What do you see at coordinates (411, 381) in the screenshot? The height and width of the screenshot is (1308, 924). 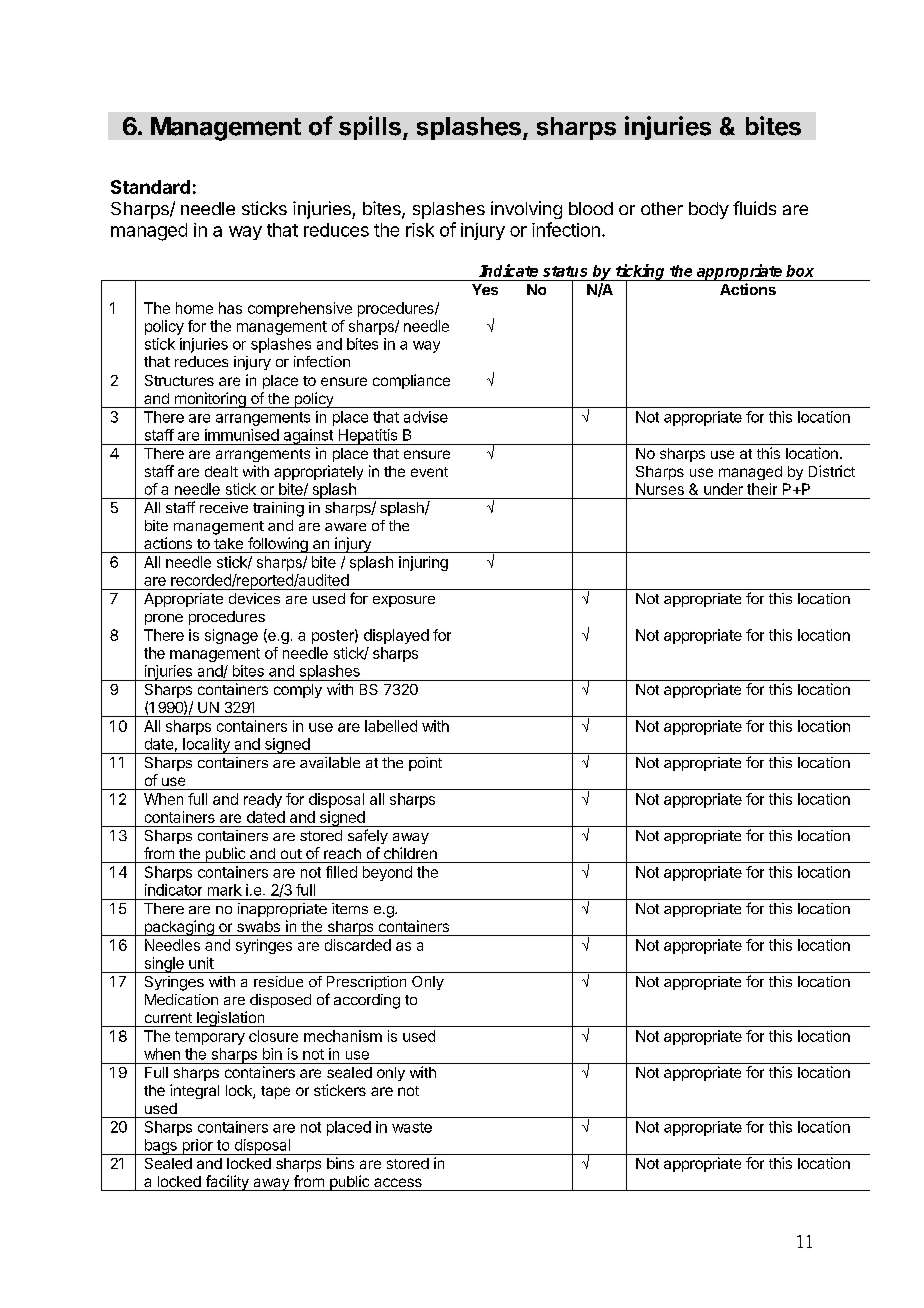 I see `compliance` at bounding box center [411, 381].
